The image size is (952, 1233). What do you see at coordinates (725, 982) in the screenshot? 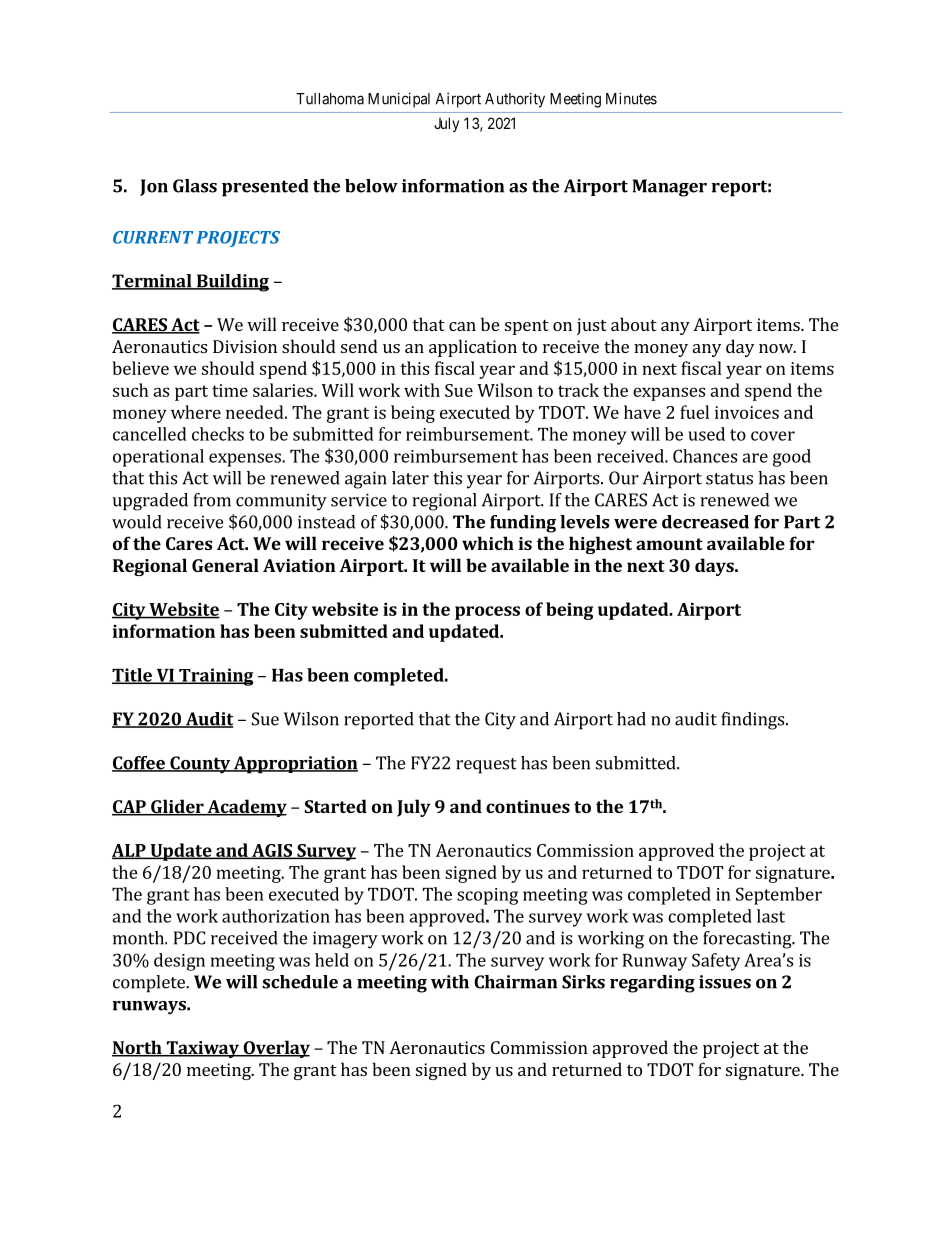
I see `issues` at bounding box center [725, 982].
